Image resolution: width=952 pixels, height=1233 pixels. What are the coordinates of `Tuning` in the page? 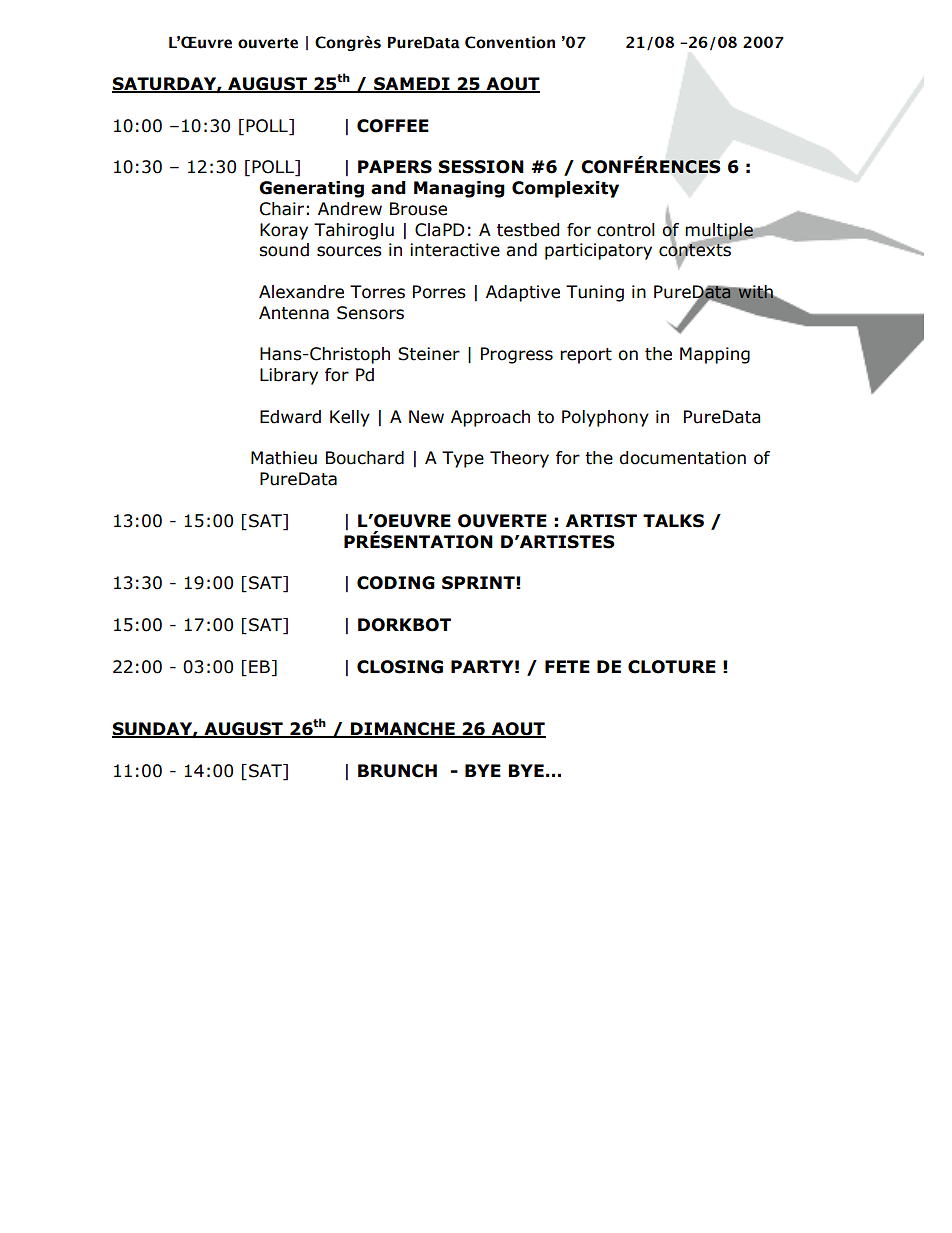 It's located at (595, 293).
